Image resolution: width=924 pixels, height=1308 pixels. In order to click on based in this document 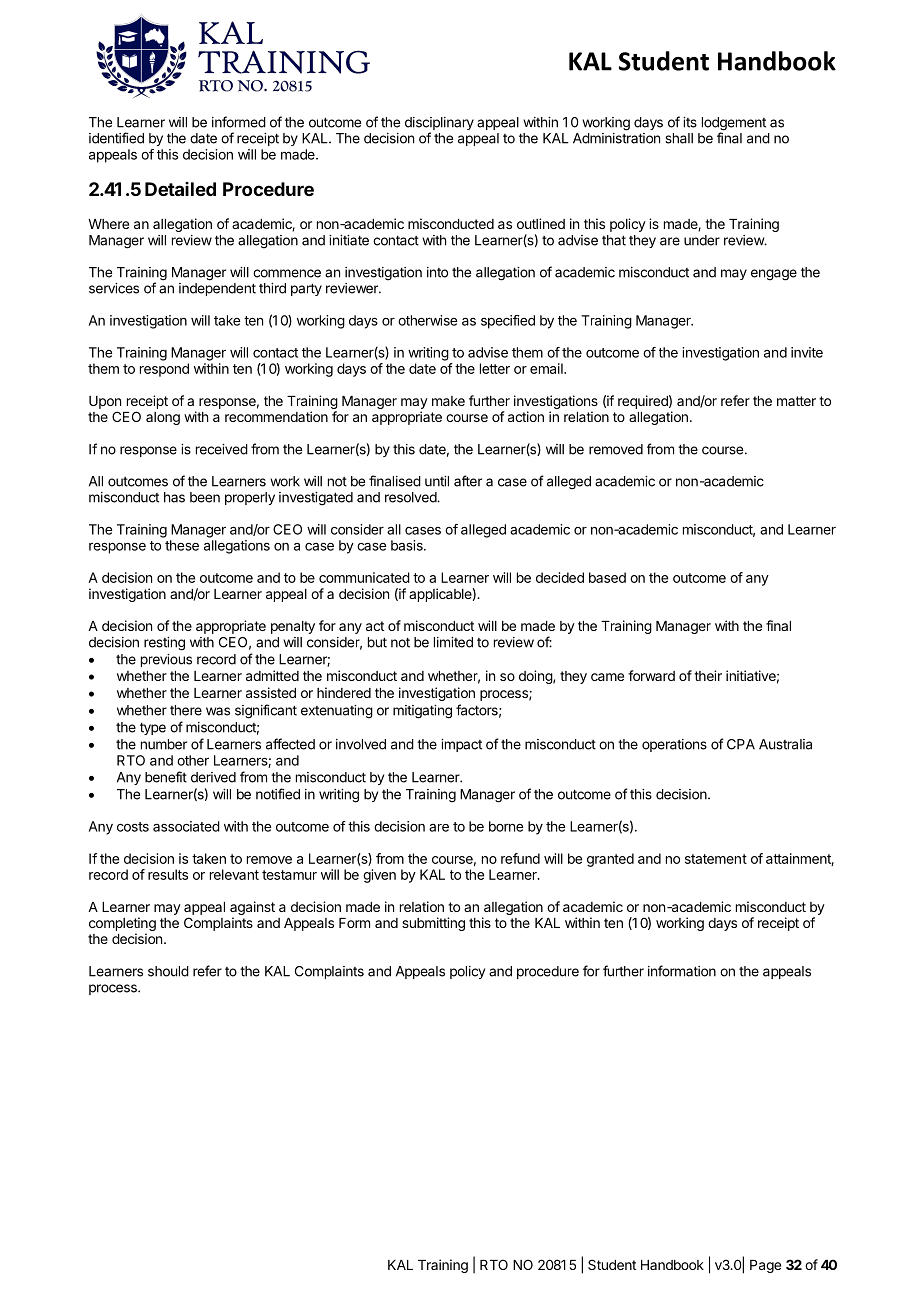, I will do `click(607, 577)`.
